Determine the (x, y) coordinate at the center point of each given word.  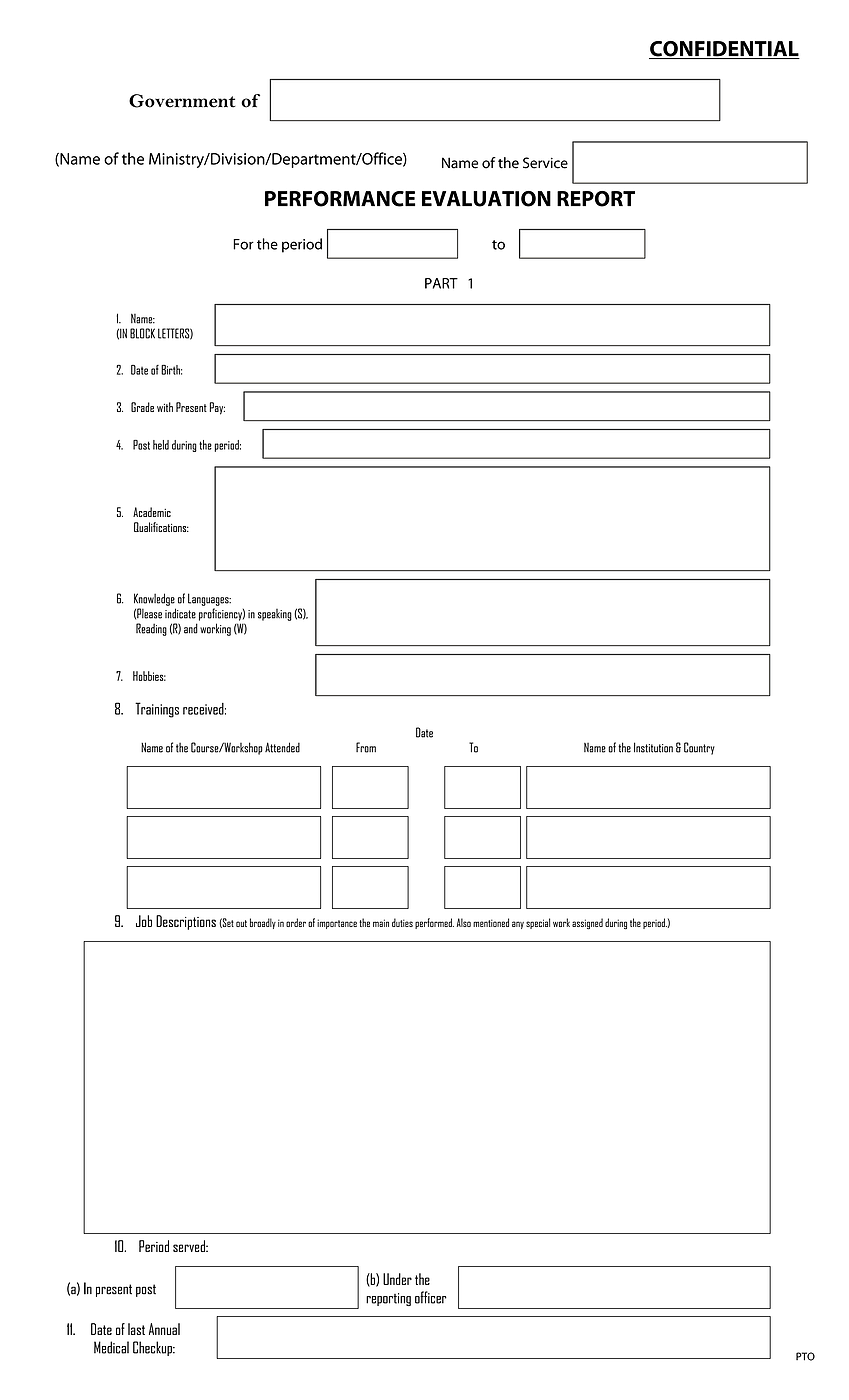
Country (699, 748)
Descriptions (186, 922)
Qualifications (161, 527)
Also (464, 922)
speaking (275, 615)
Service (545, 163)
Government (182, 101)
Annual (164, 1329)
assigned (587, 924)
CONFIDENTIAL (724, 50)
